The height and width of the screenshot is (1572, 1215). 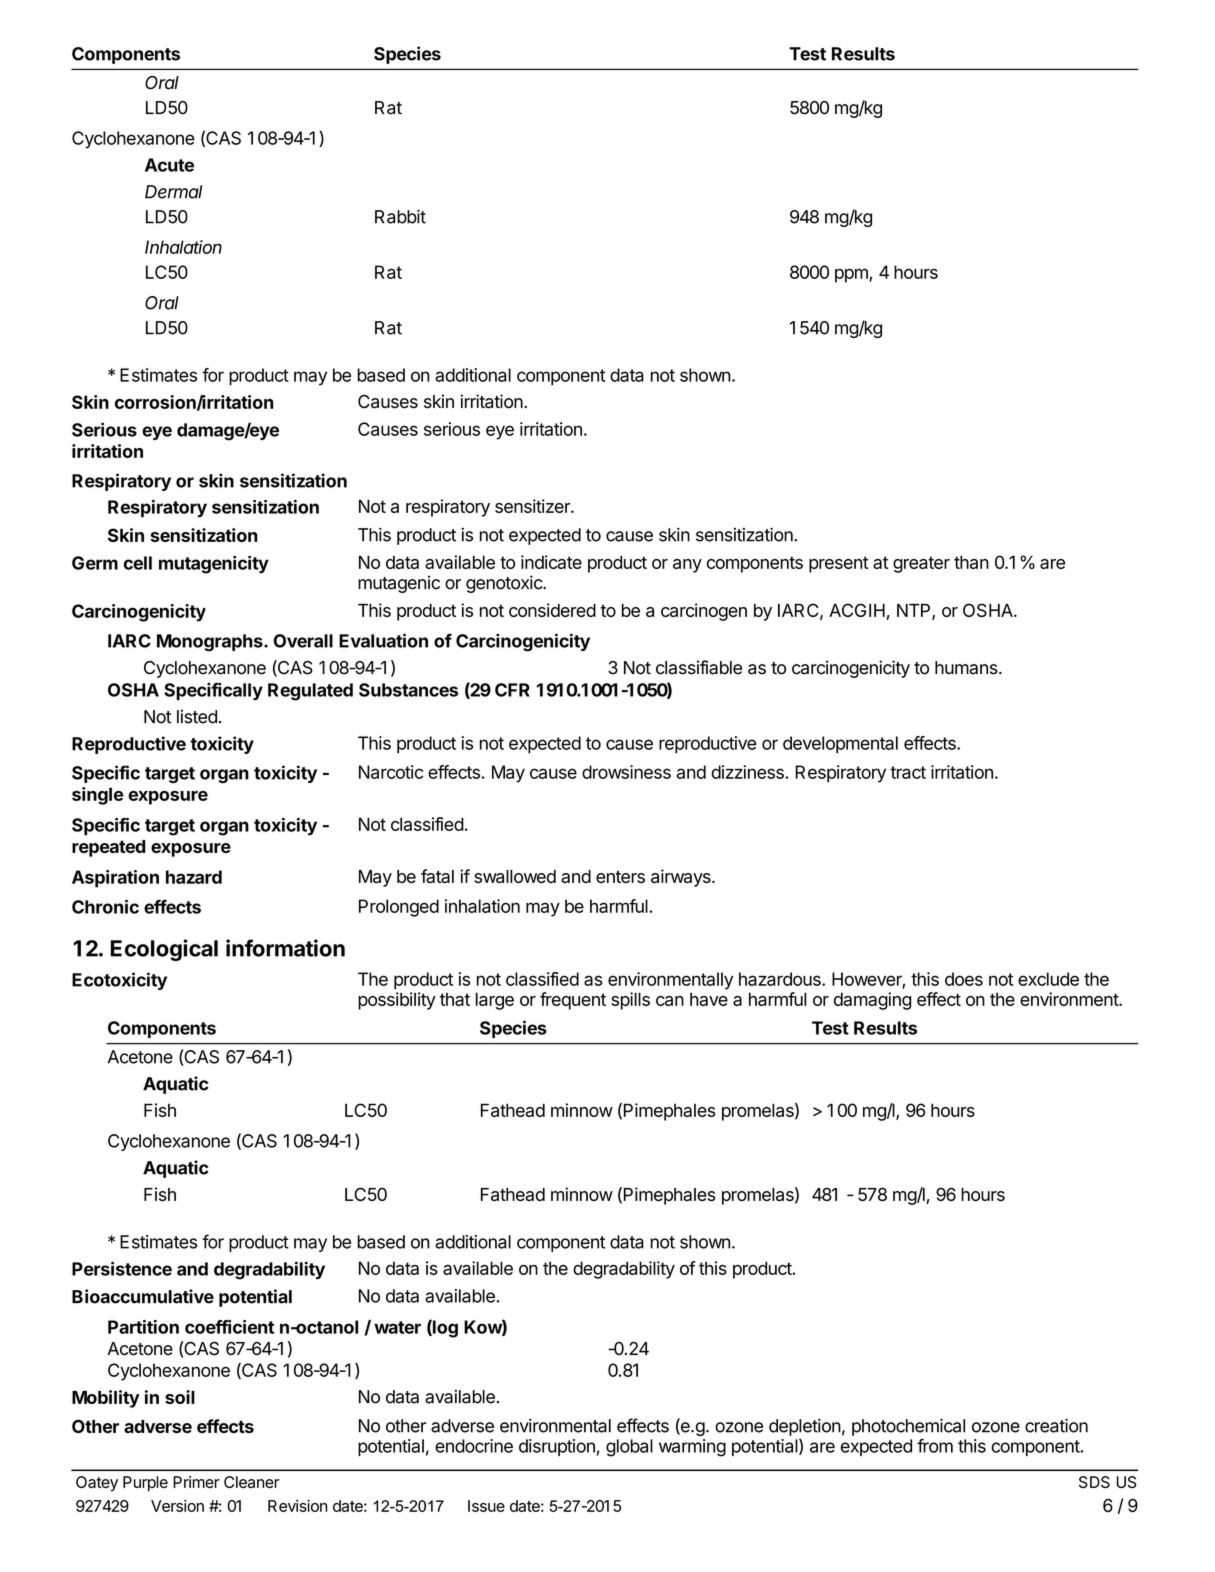 What do you see at coordinates (915, 611) in the screenshot?
I see `NTP` at bounding box center [915, 611].
